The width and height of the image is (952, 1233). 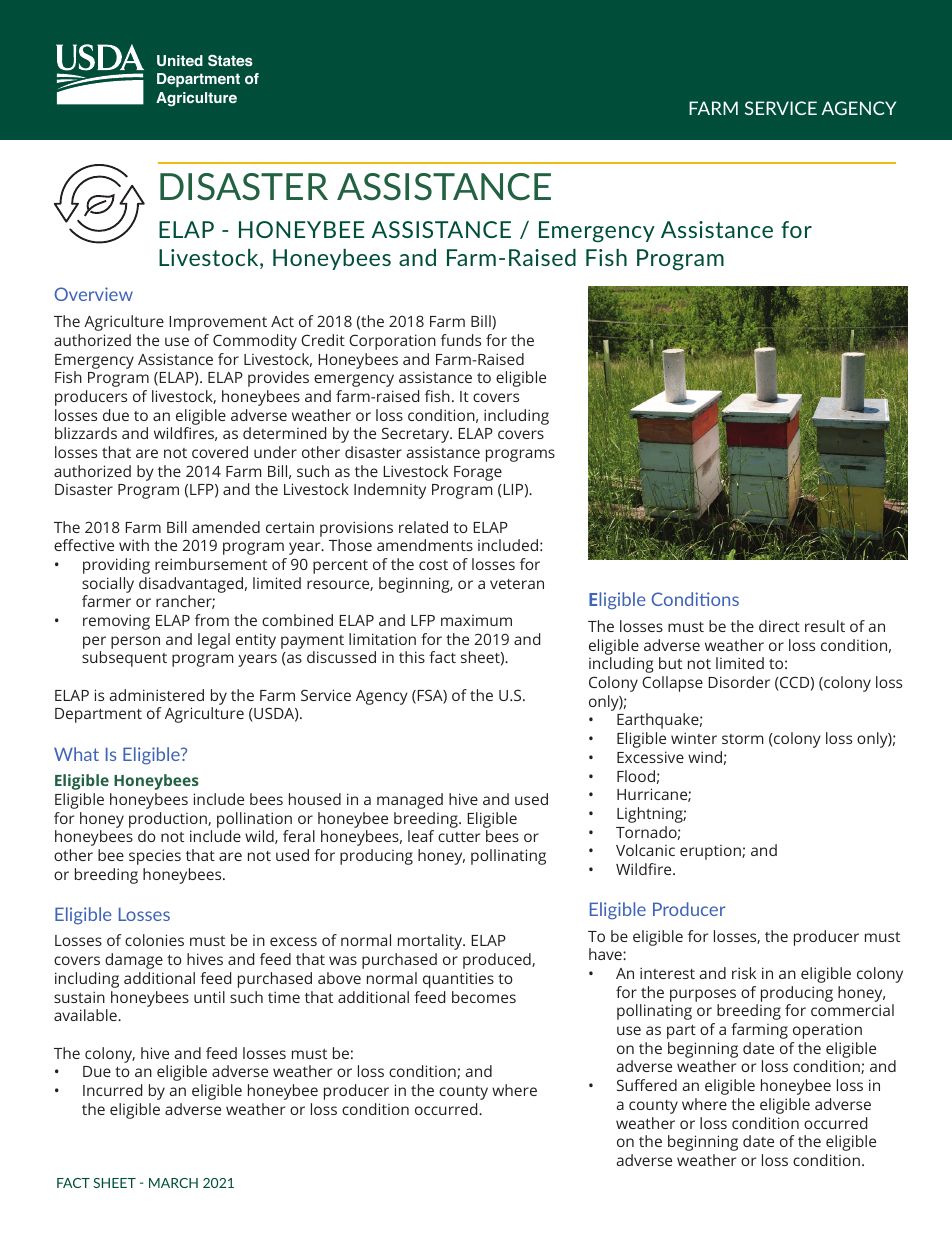 What do you see at coordinates (191, 585) in the image?
I see `disadvantaged` at bounding box center [191, 585].
